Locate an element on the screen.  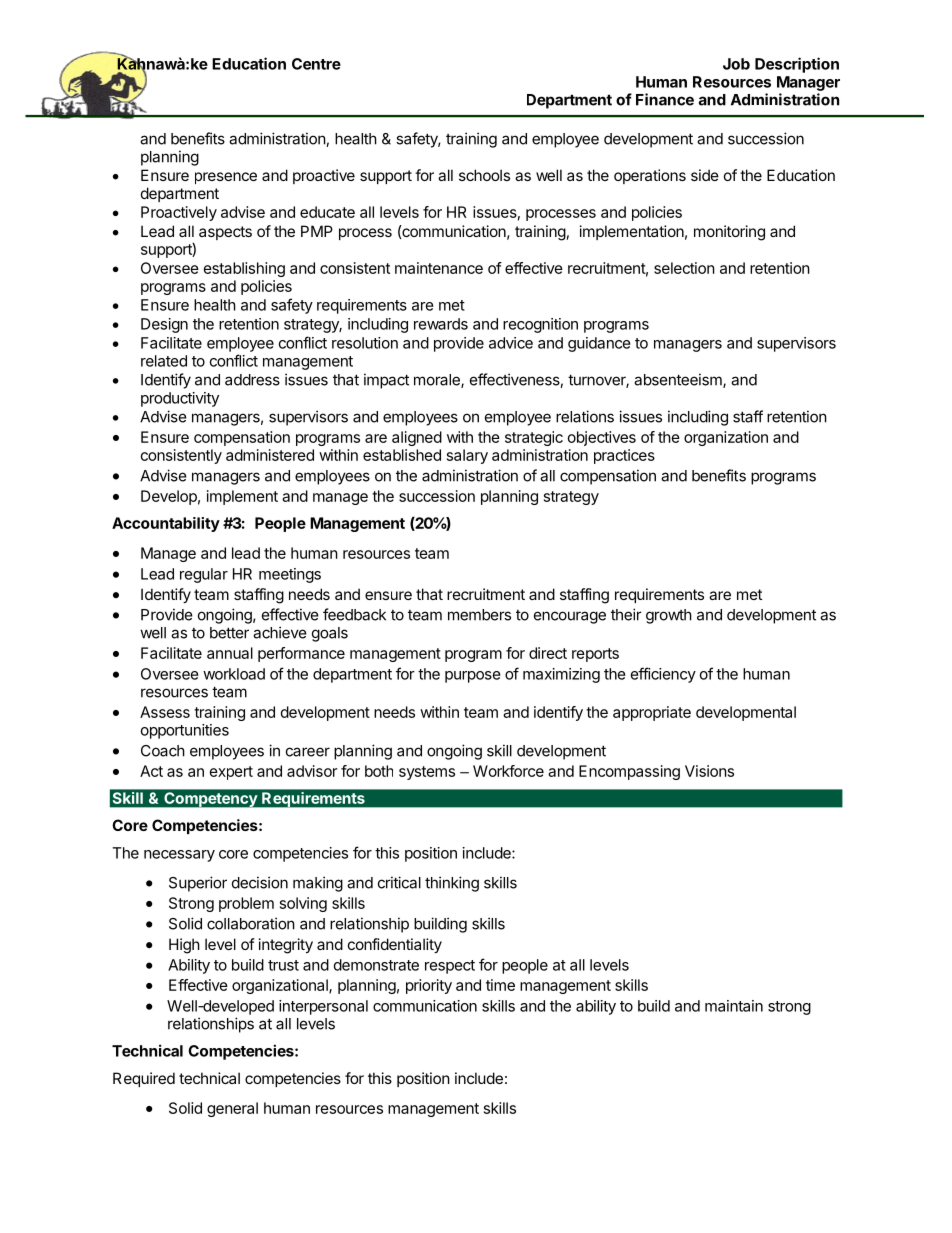
salary is located at coordinates (467, 456).
